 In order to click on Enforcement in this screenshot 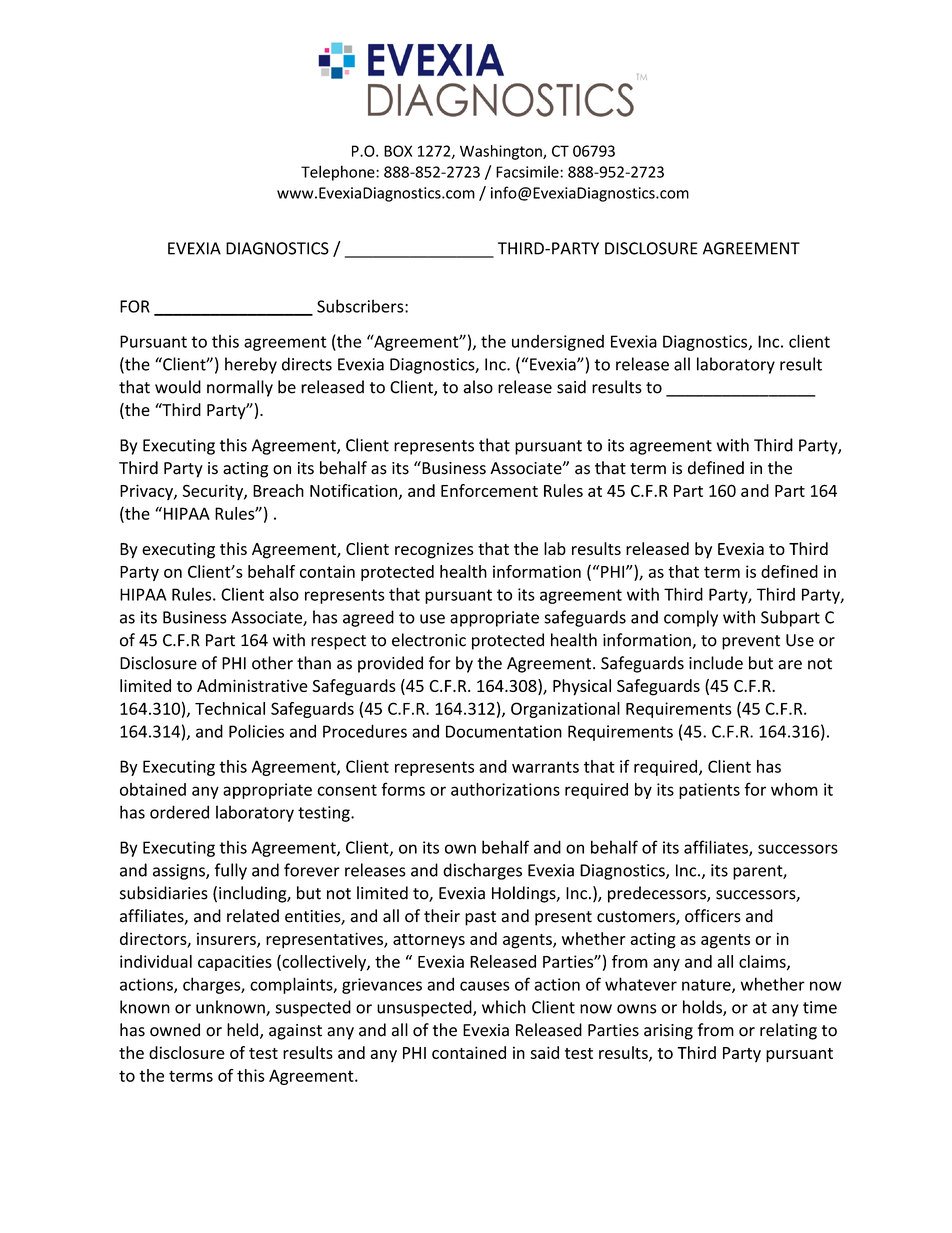, I will do `click(489, 490)`.
